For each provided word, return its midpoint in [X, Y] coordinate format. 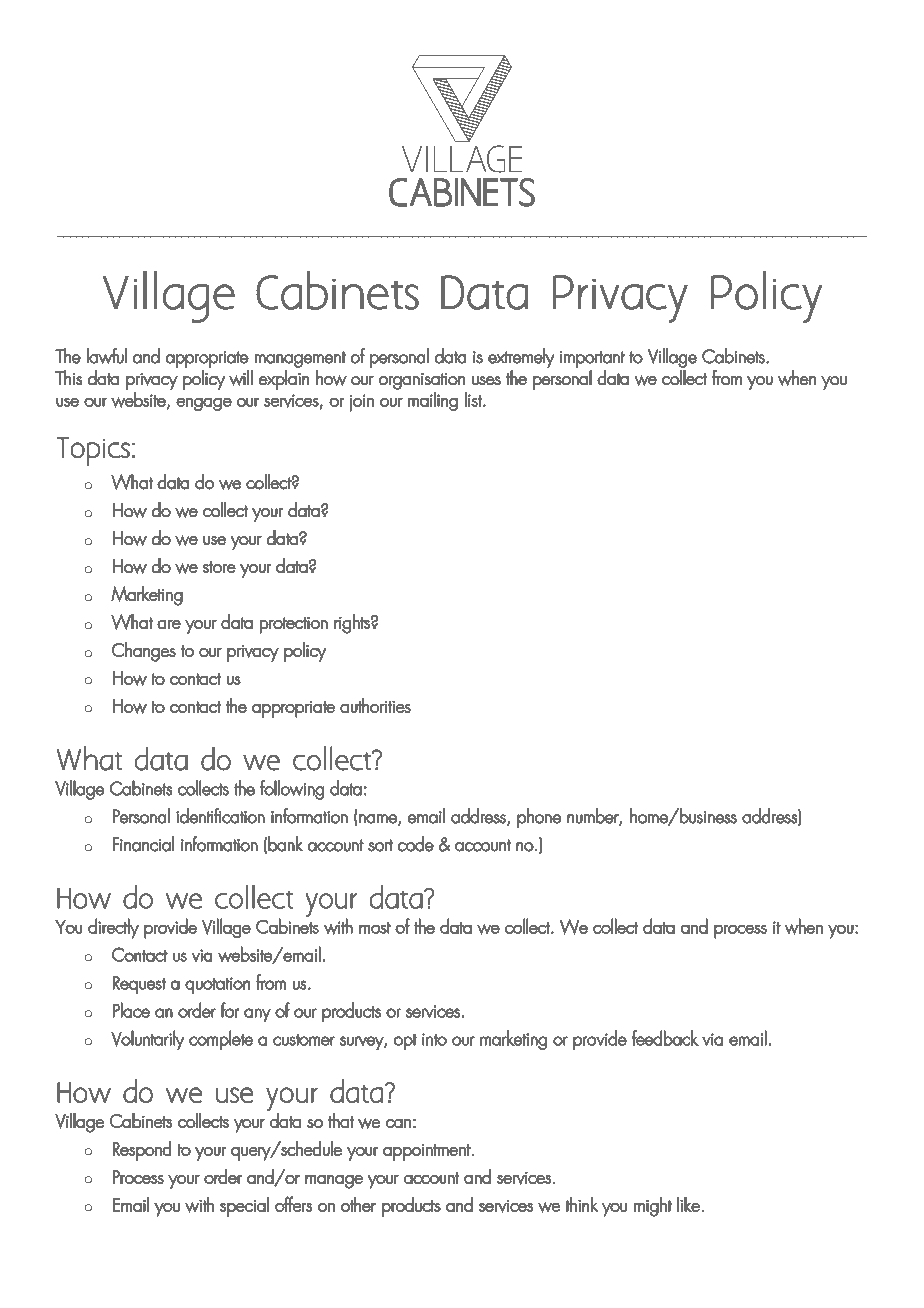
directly [113, 928]
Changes [144, 652]
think [582, 1204]
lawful [107, 356]
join [361, 403]
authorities [375, 705]
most [375, 928]
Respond [142, 1151]
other [358, 1204]
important [592, 359]
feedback [665, 1038]
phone [539, 818]
